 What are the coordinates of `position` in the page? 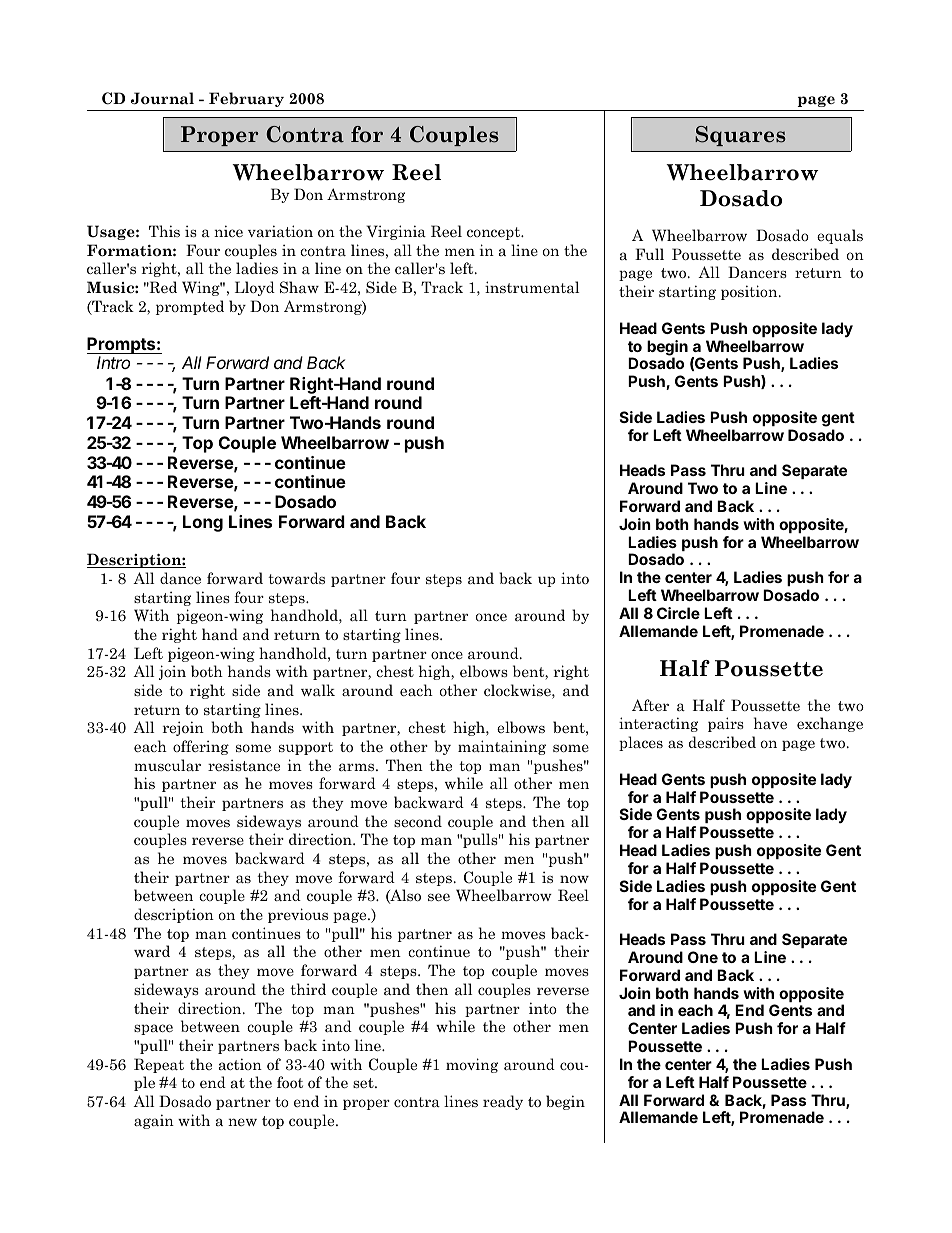 It's located at (750, 292).
